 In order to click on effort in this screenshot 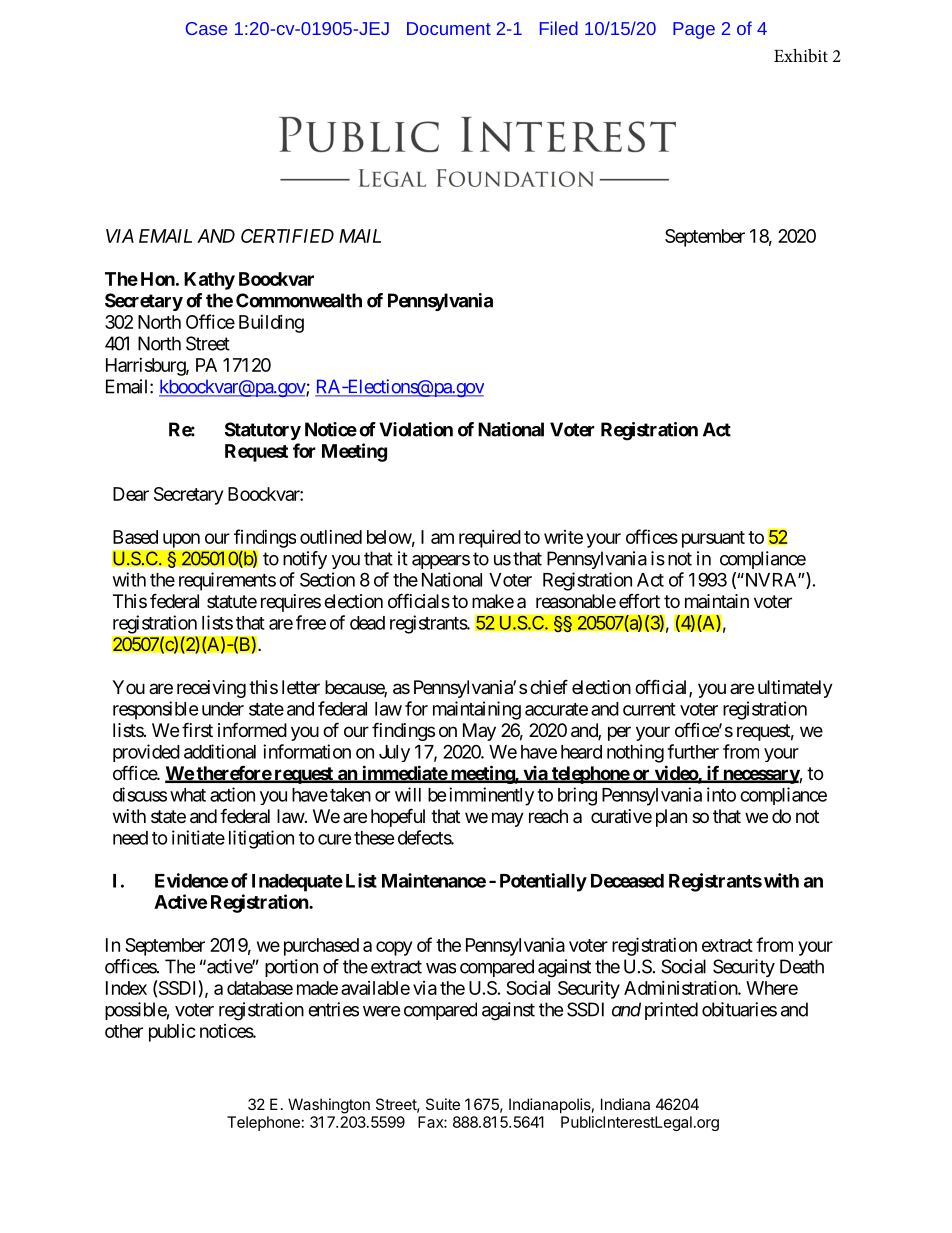, I will do `click(639, 601)`.
